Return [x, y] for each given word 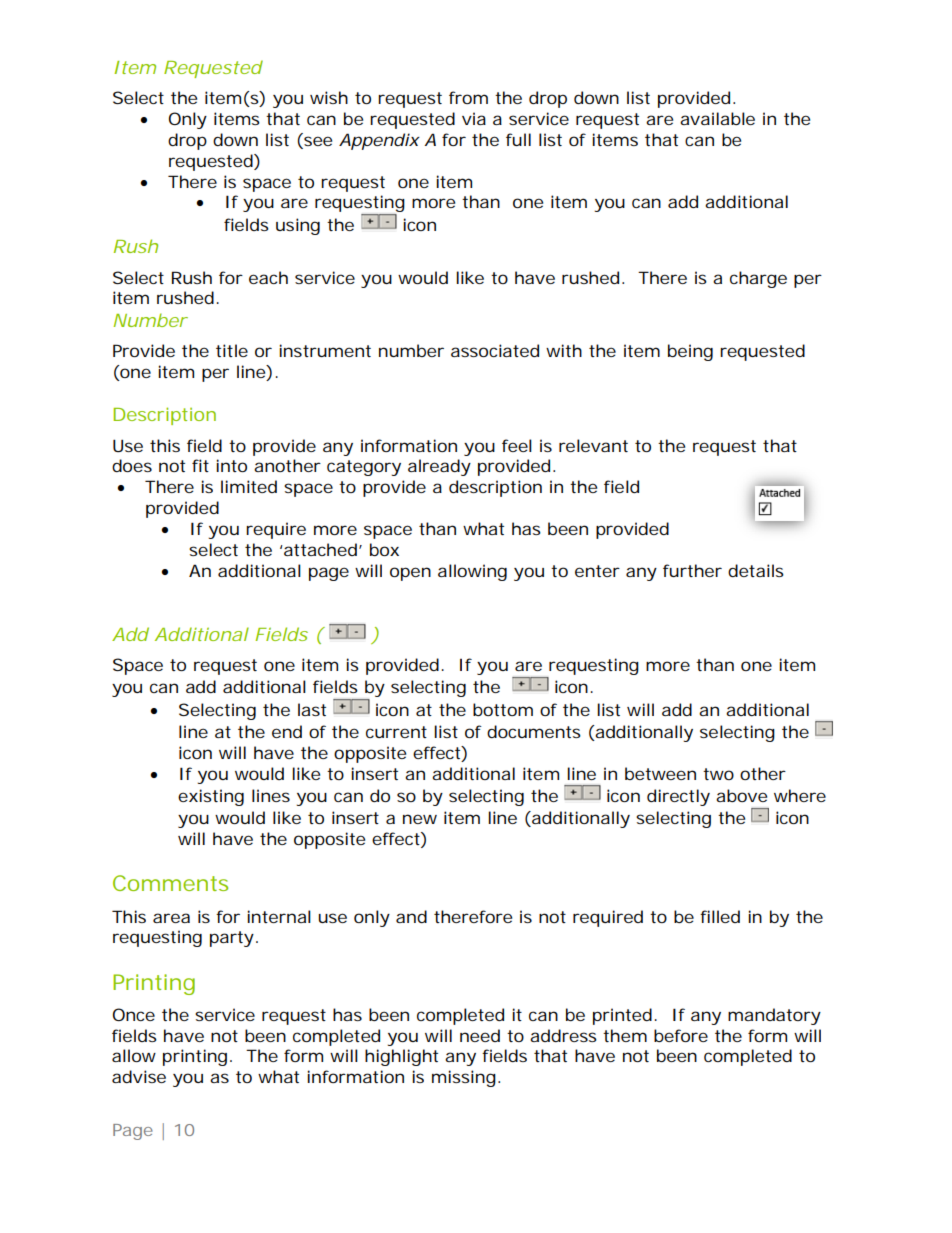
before [681, 1035]
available [717, 118]
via [474, 118]
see [317, 142]
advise [139, 1076]
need [480, 1035]
